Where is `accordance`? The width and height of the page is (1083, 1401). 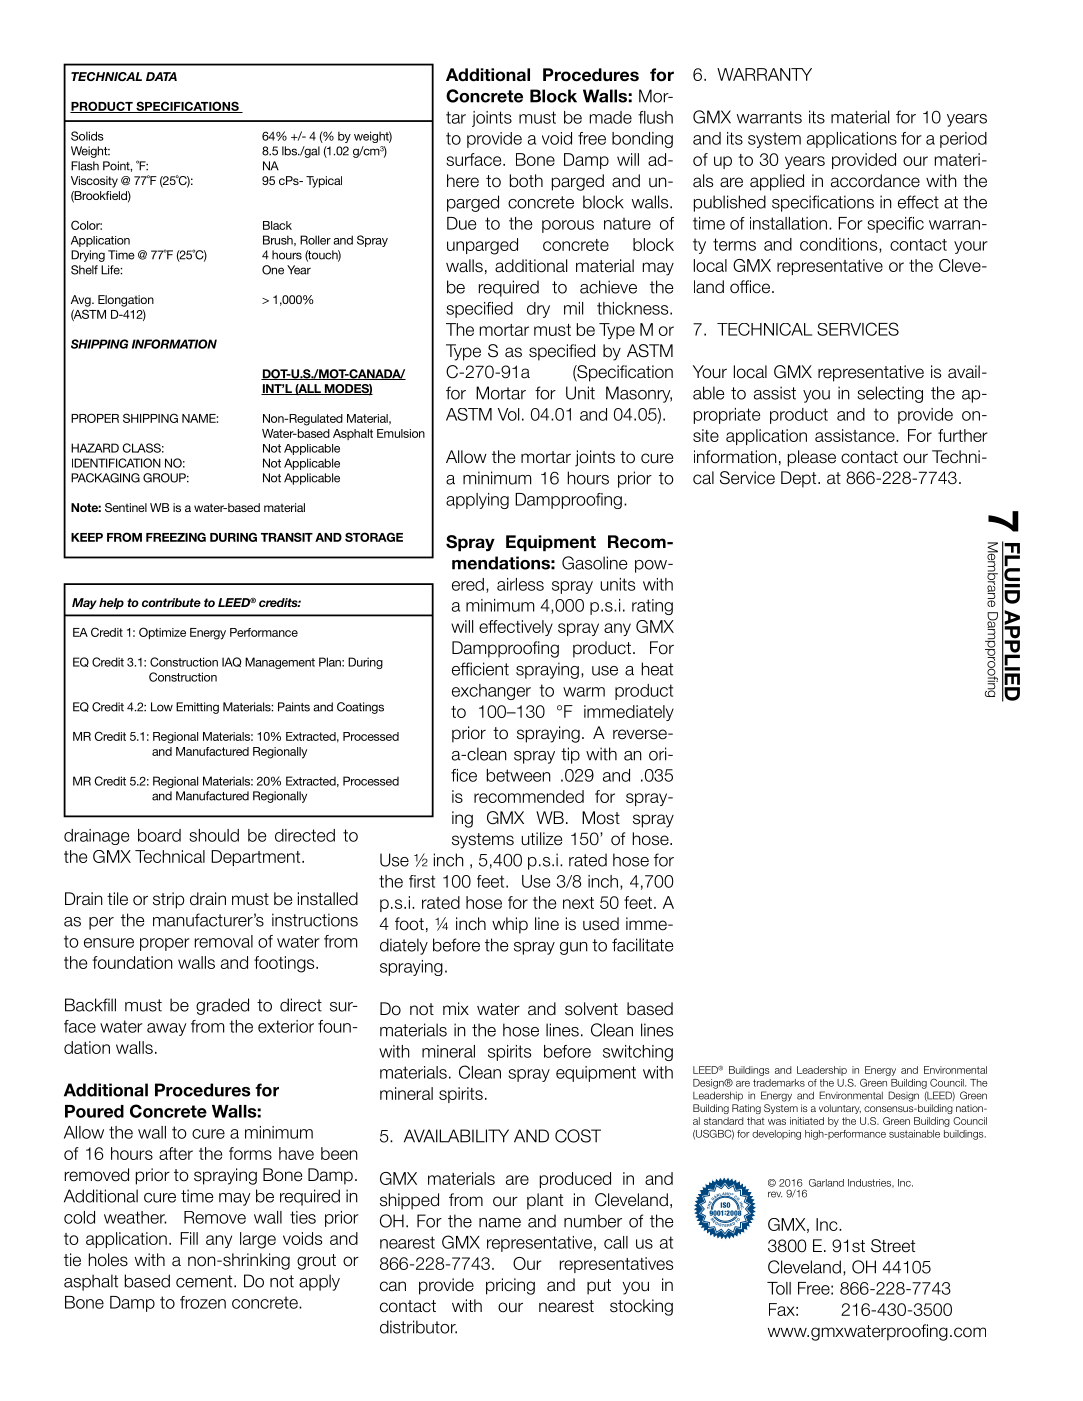
accordance is located at coordinates (875, 181).
